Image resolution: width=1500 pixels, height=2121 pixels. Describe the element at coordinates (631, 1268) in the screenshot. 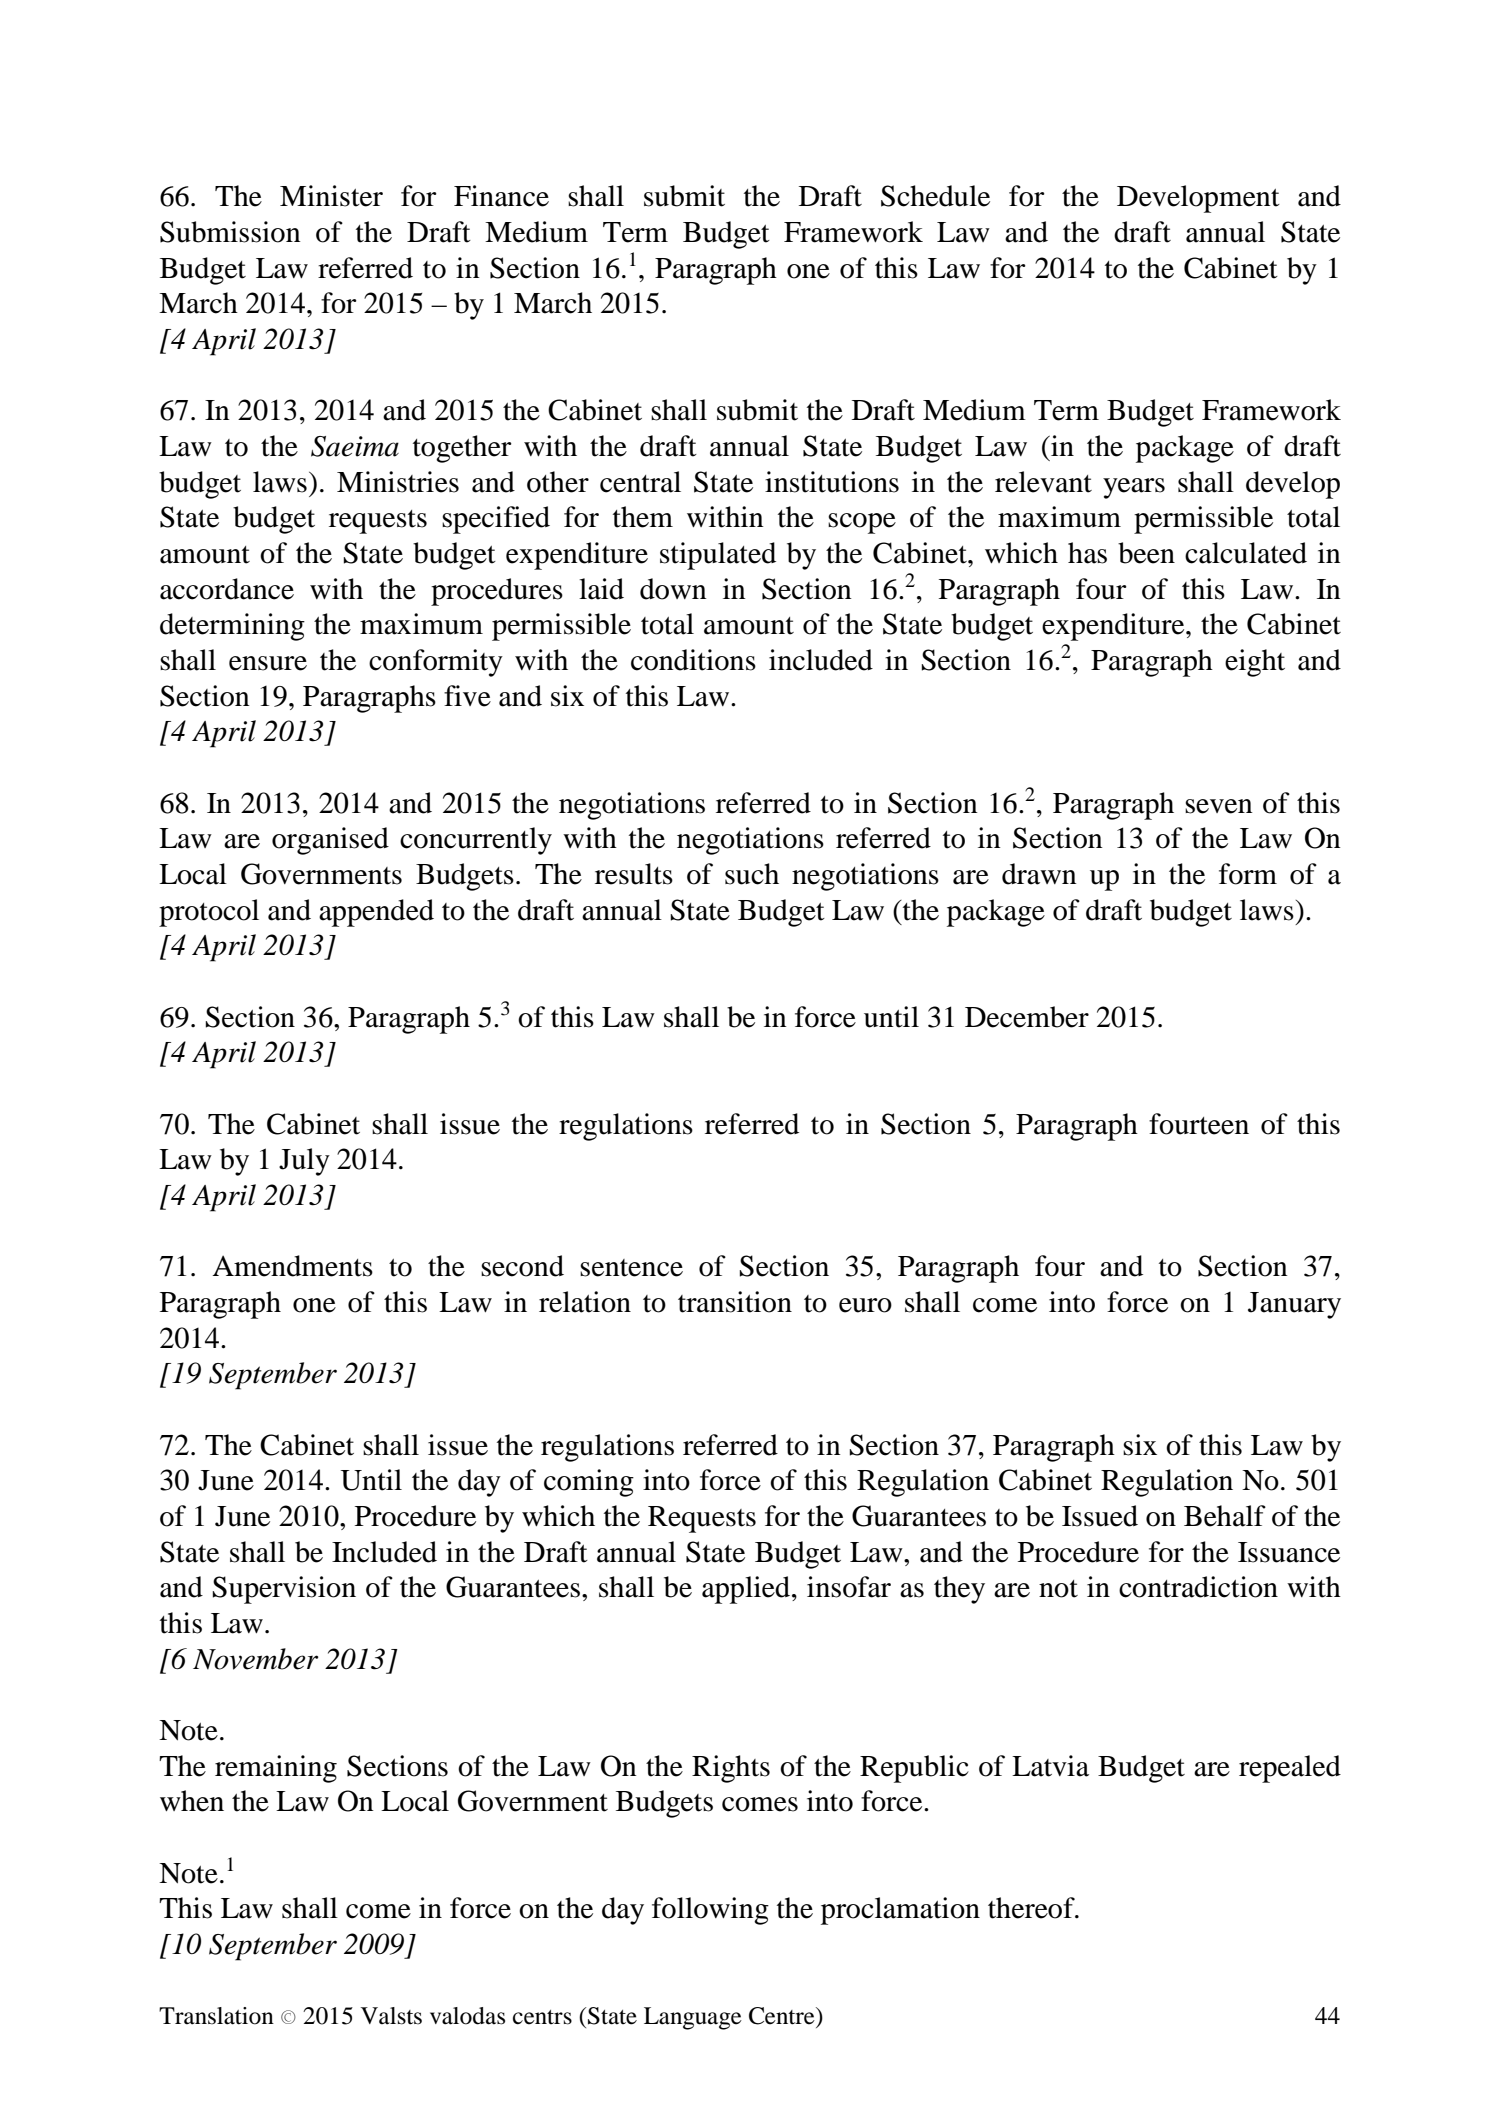

I see `sentence` at that location.
